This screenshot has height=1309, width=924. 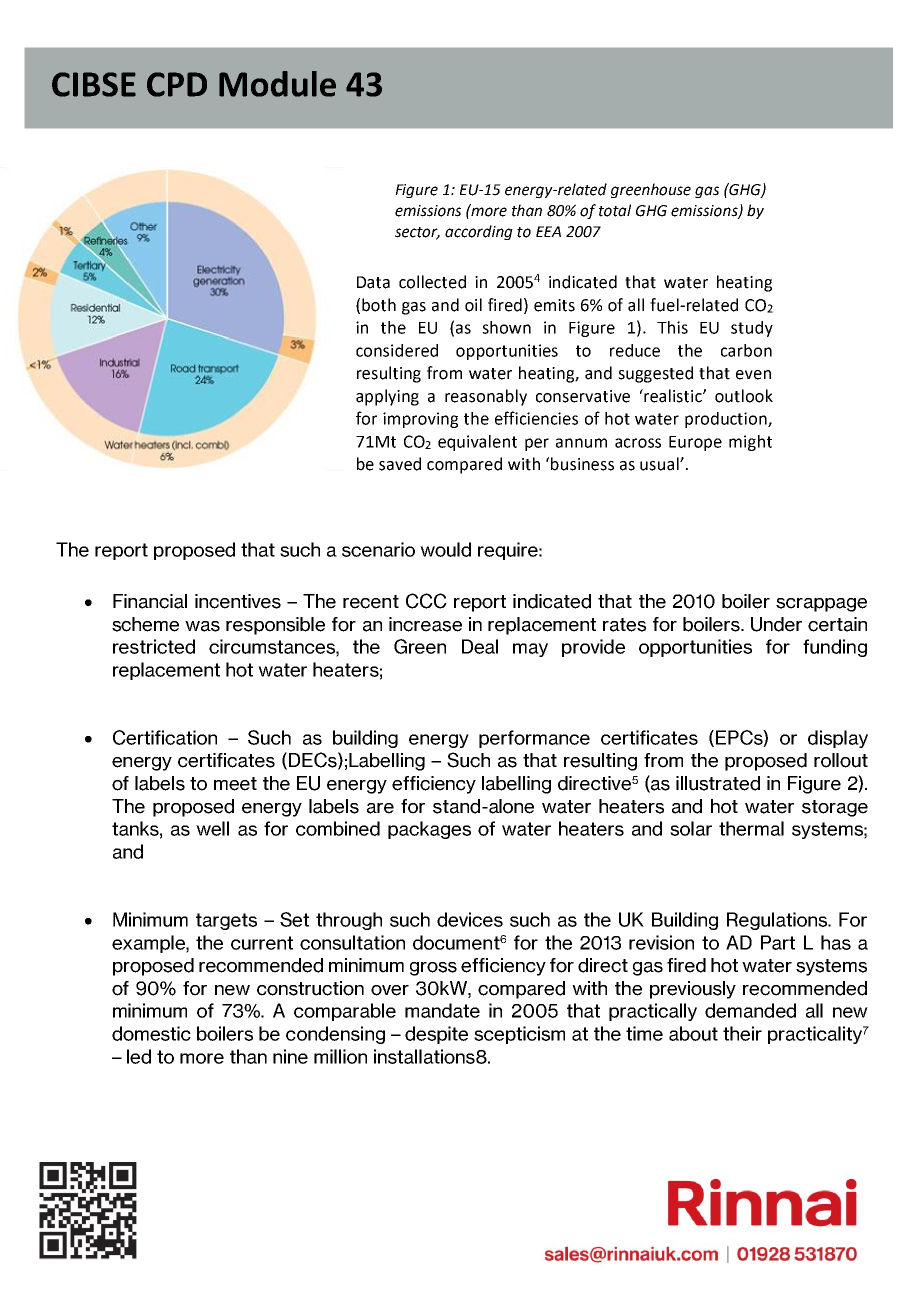 I want to click on total, so click(x=615, y=210).
